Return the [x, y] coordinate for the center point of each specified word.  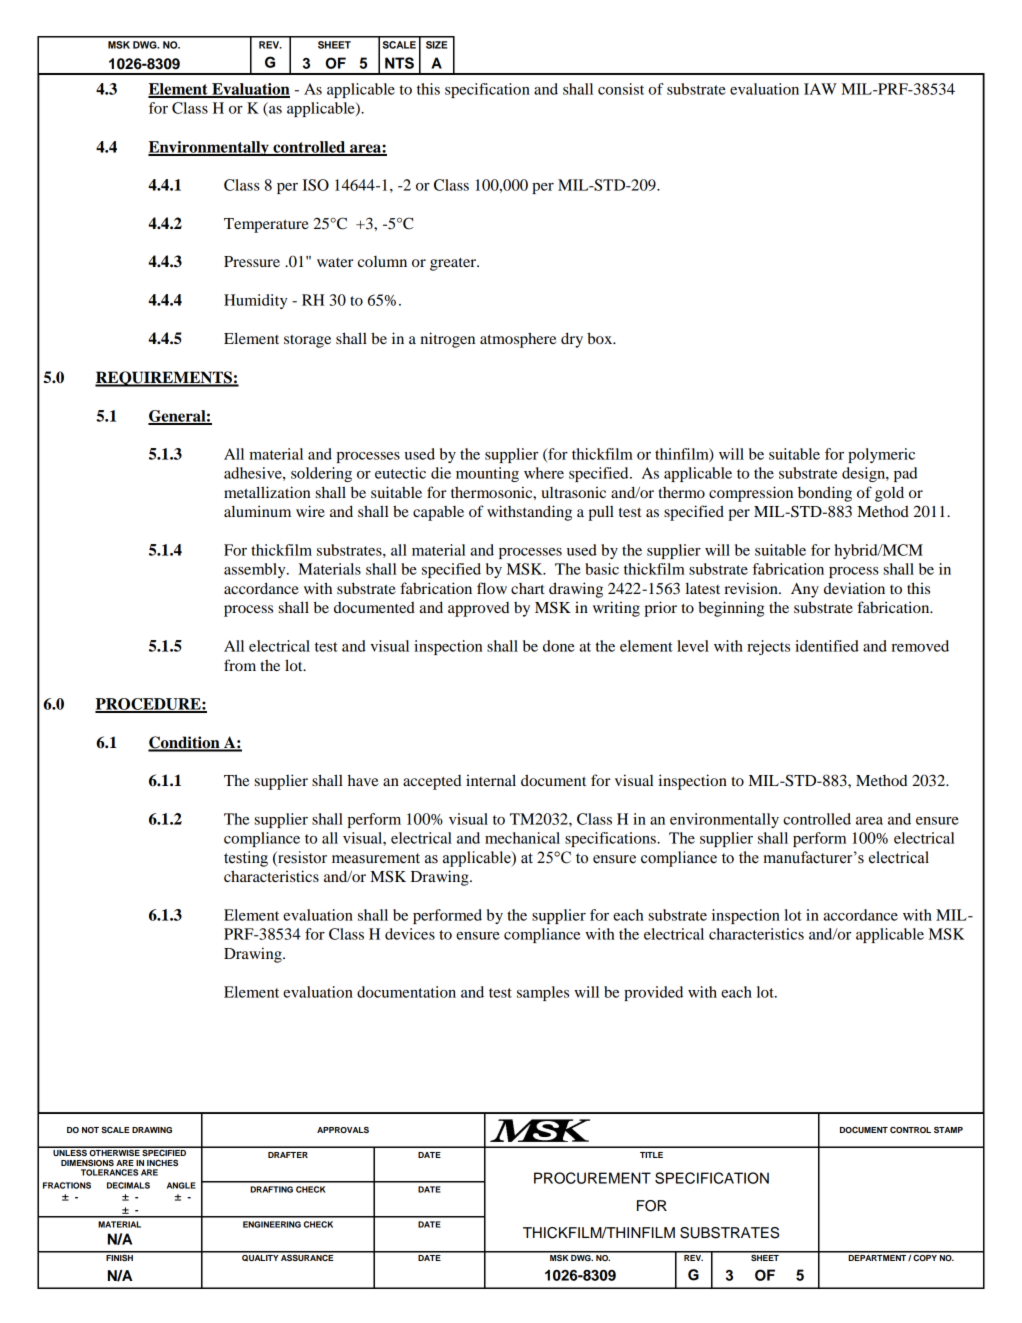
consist [621, 89]
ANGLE [181, 1185]
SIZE [436, 45]
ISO [315, 185]
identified [827, 646]
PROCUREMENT [592, 1178]
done [559, 646]
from [240, 665]
